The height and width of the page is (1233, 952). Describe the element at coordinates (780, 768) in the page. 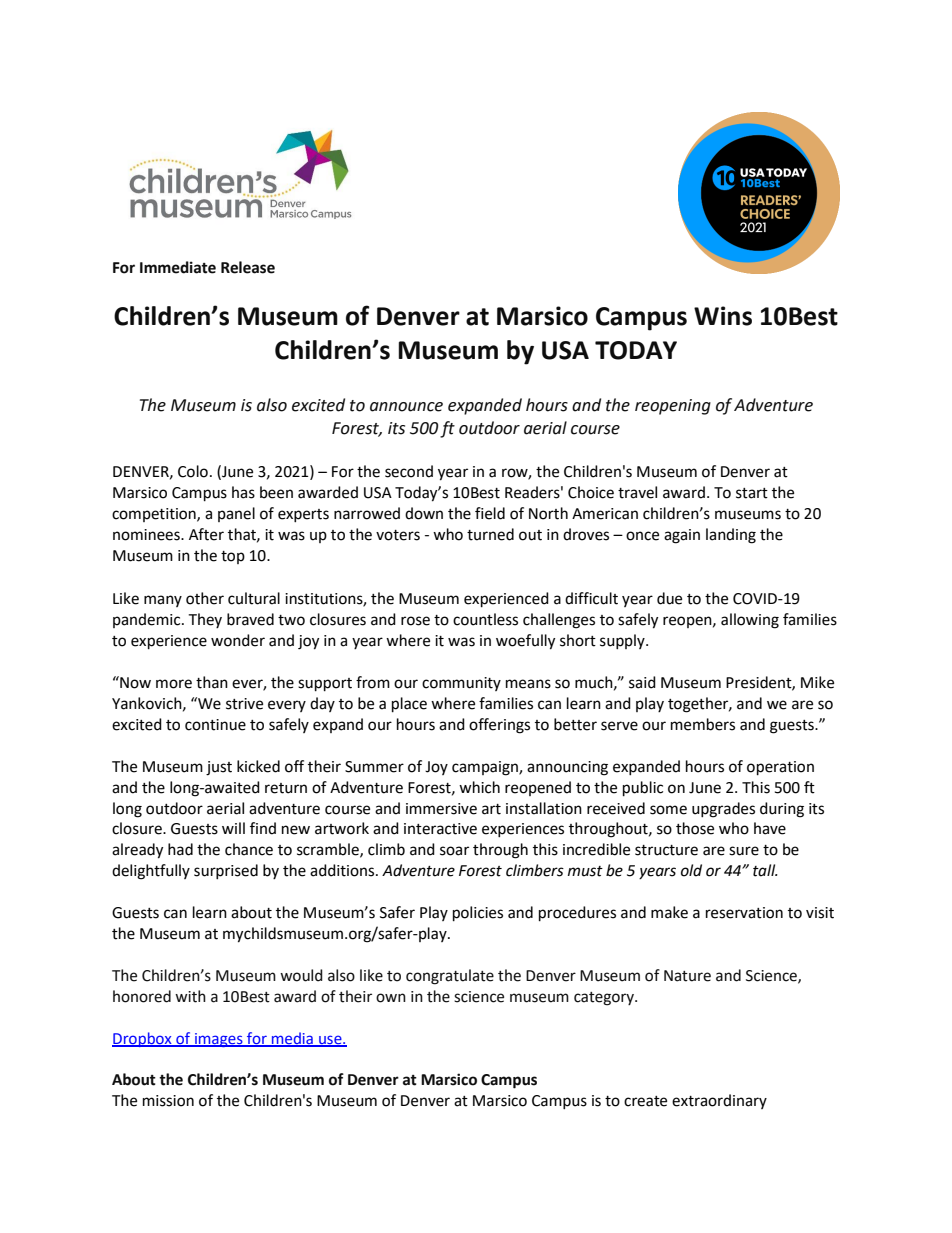

I see `operation` at that location.
